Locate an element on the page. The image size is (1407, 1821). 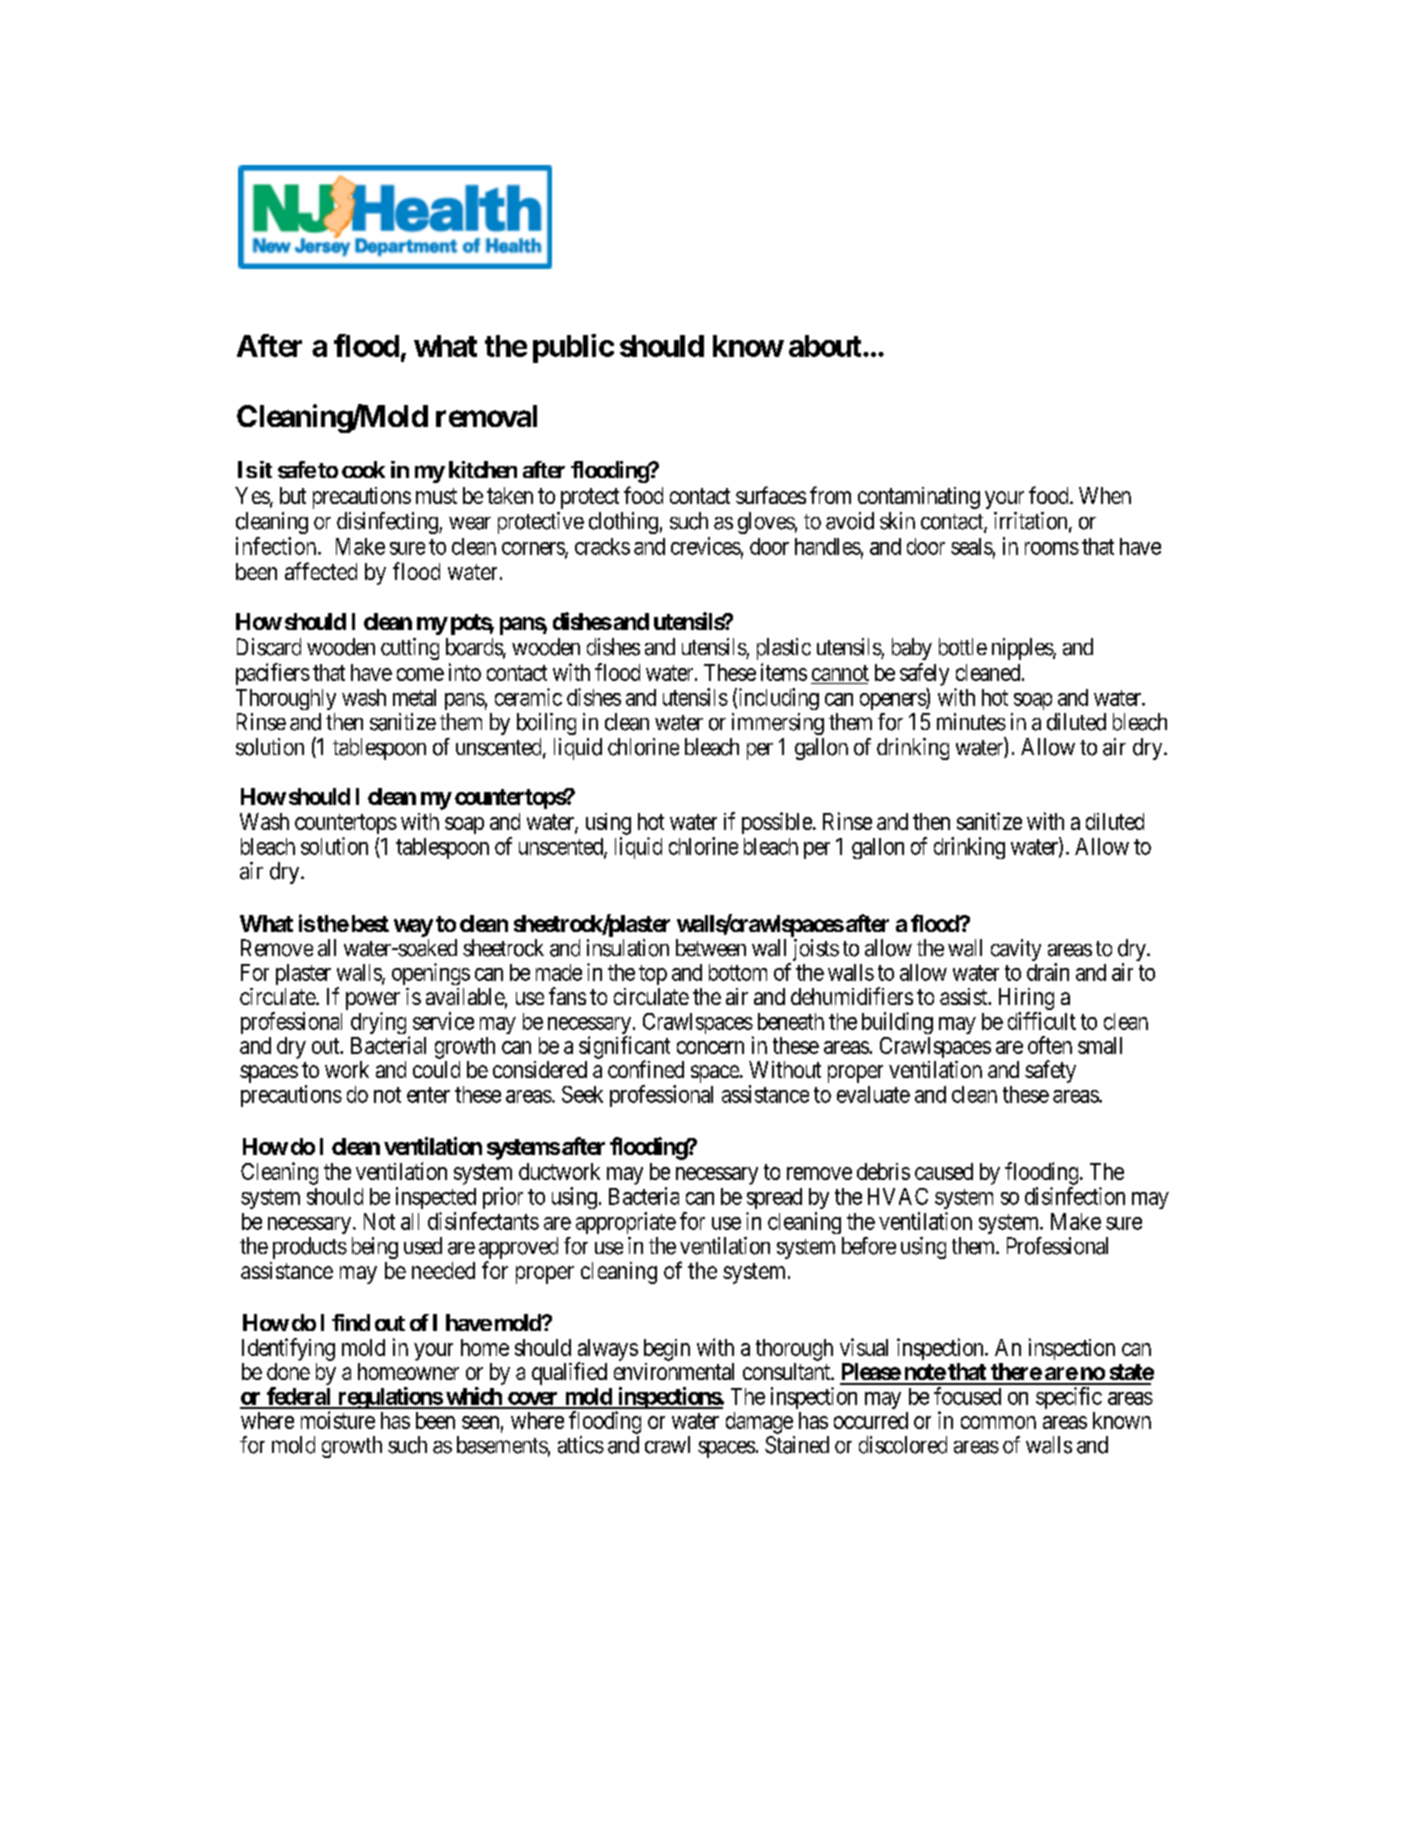
environmental is located at coordinates (674, 1371).
